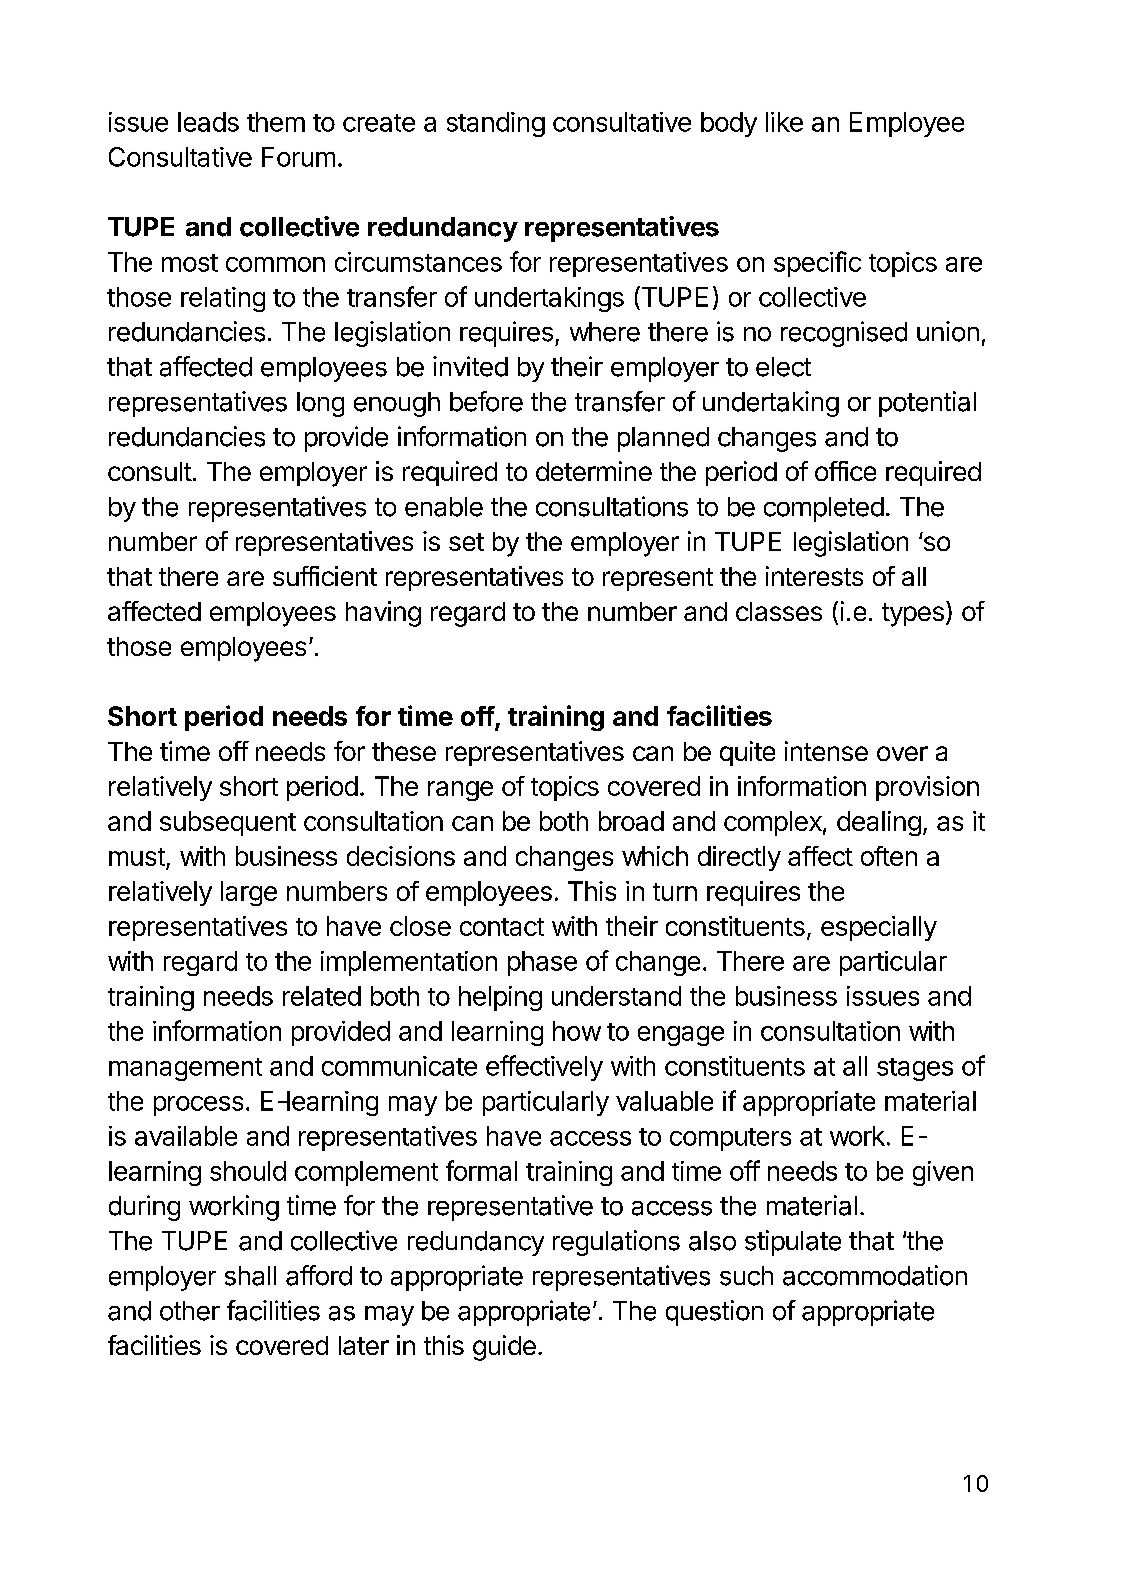 This screenshot has height=1590, width=1124. What do you see at coordinates (208, 122) in the screenshot?
I see `leads` at bounding box center [208, 122].
